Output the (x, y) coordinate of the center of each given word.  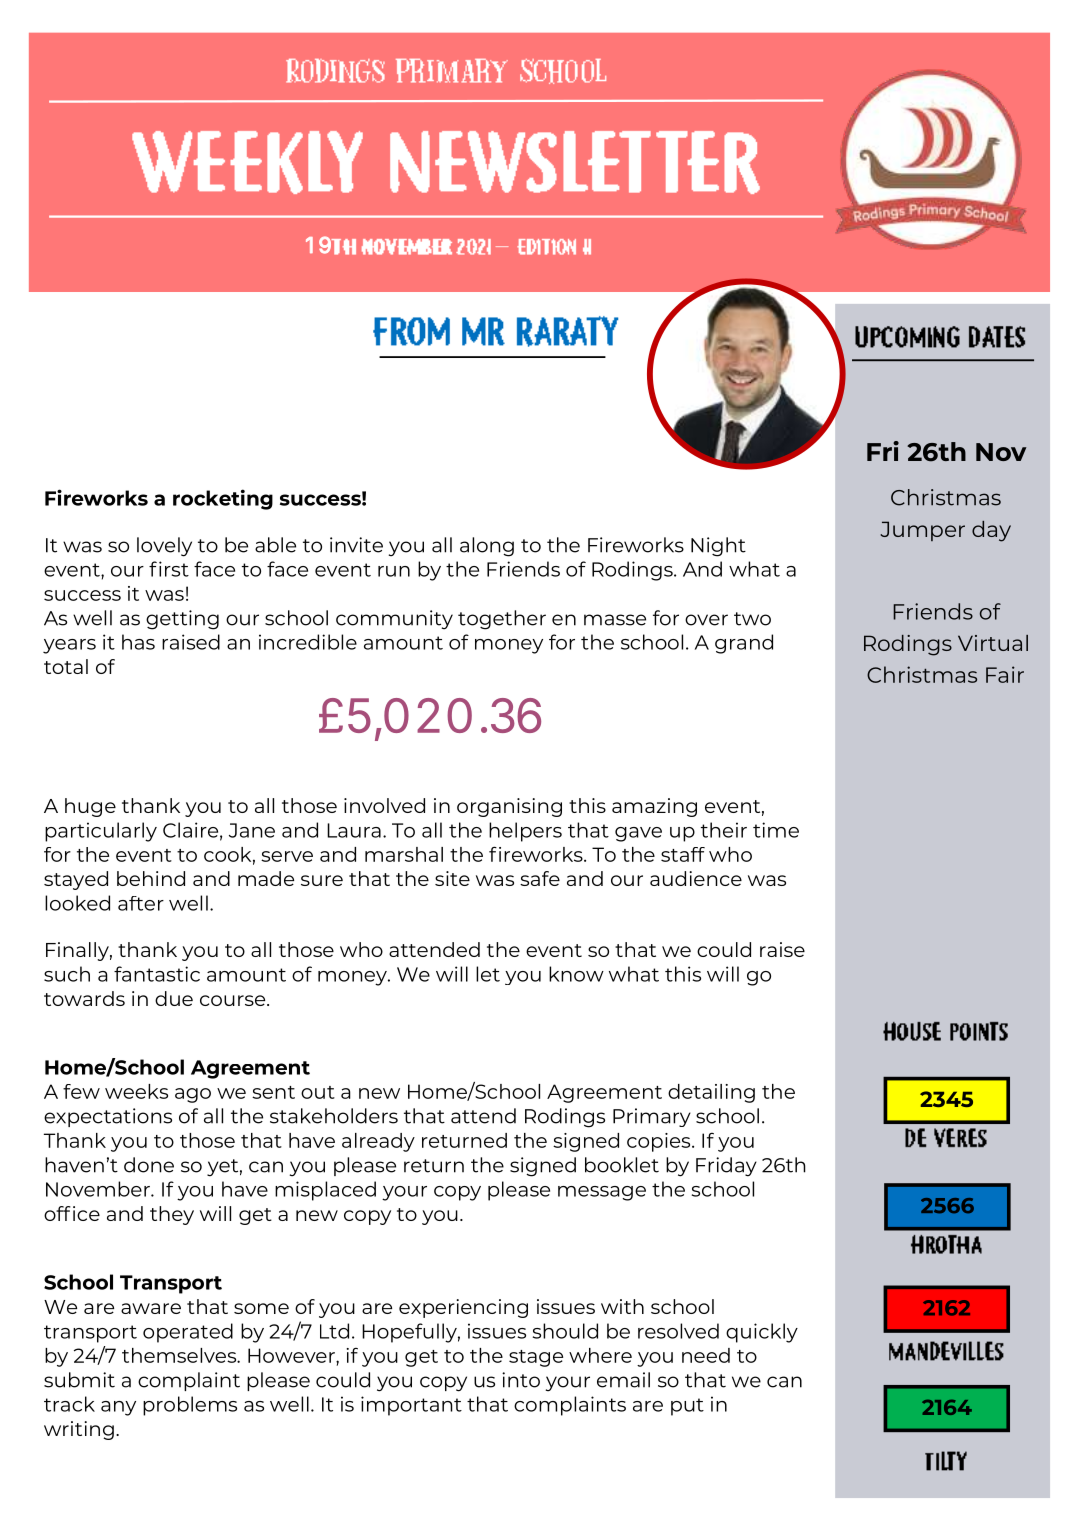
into (521, 1380)
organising (509, 807)
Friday (726, 1167)
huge (90, 807)
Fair (1005, 674)
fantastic (157, 974)
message (602, 1193)
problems (190, 1406)
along (487, 547)
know (576, 974)
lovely (164, 547)
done (149, 1165)
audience (696, 878)
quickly (762, 1333)
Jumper (922, 531)
